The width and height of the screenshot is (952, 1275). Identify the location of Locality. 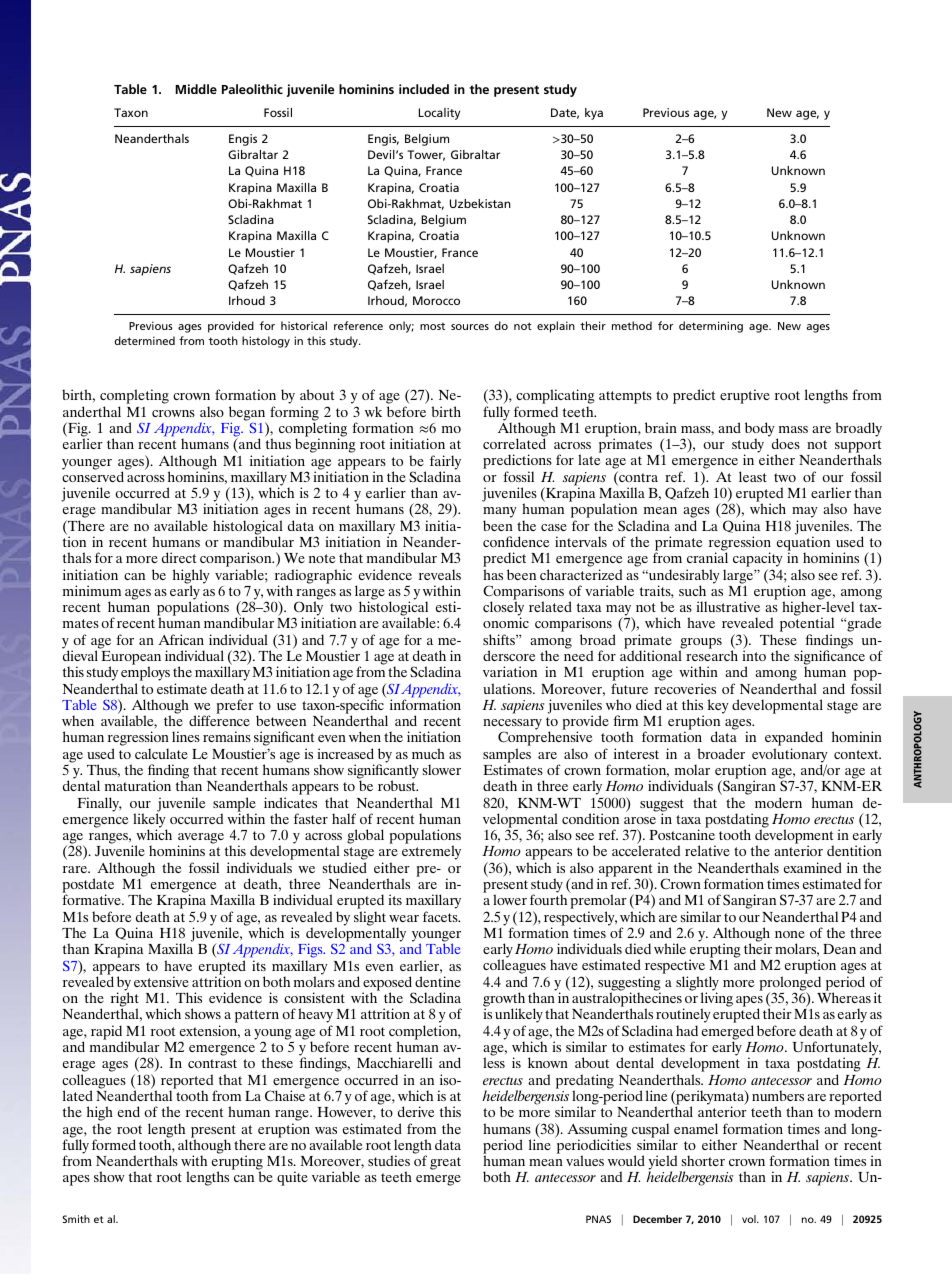
(439, 114).
